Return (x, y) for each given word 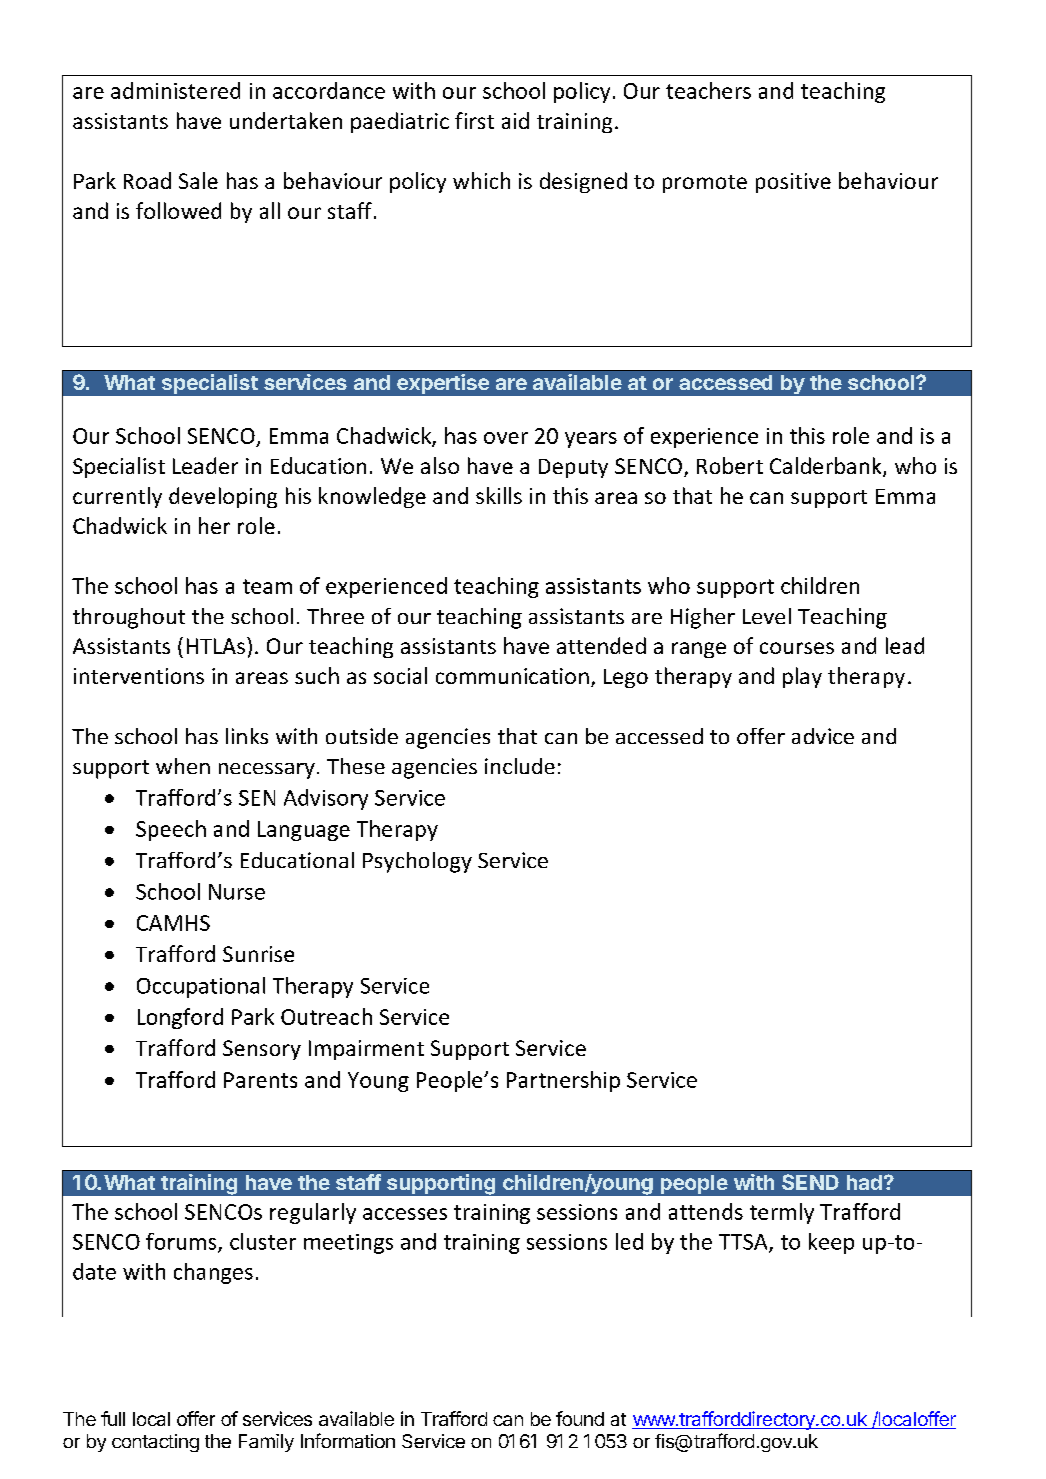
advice (823, 736)
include (520, 766)
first (474, 120)
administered (175, 90)
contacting (155, 1443)
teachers (708, 90)
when (183, 766)
